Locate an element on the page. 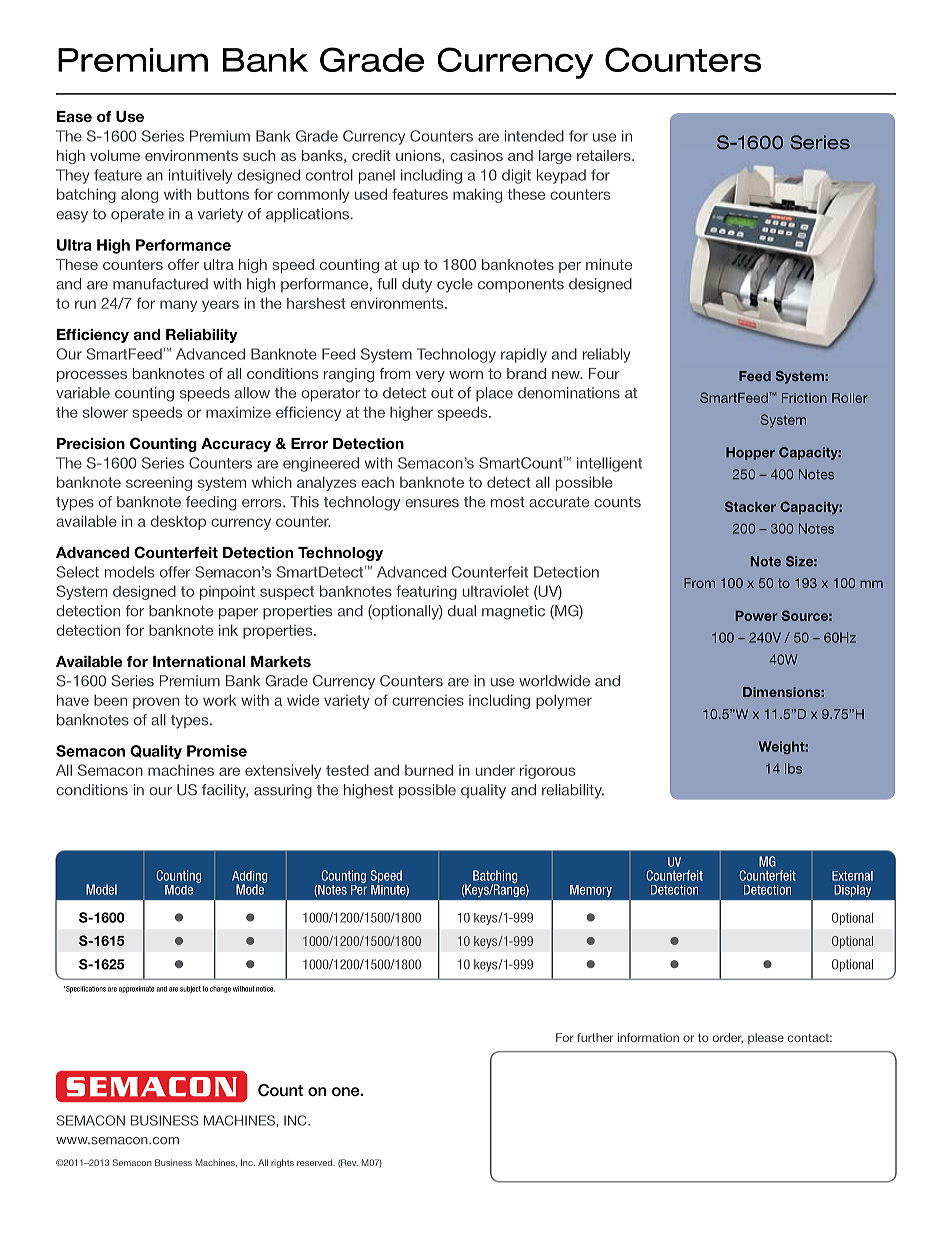 The image size is (952, 1233). casinos is located at coordinates (476, 155).
